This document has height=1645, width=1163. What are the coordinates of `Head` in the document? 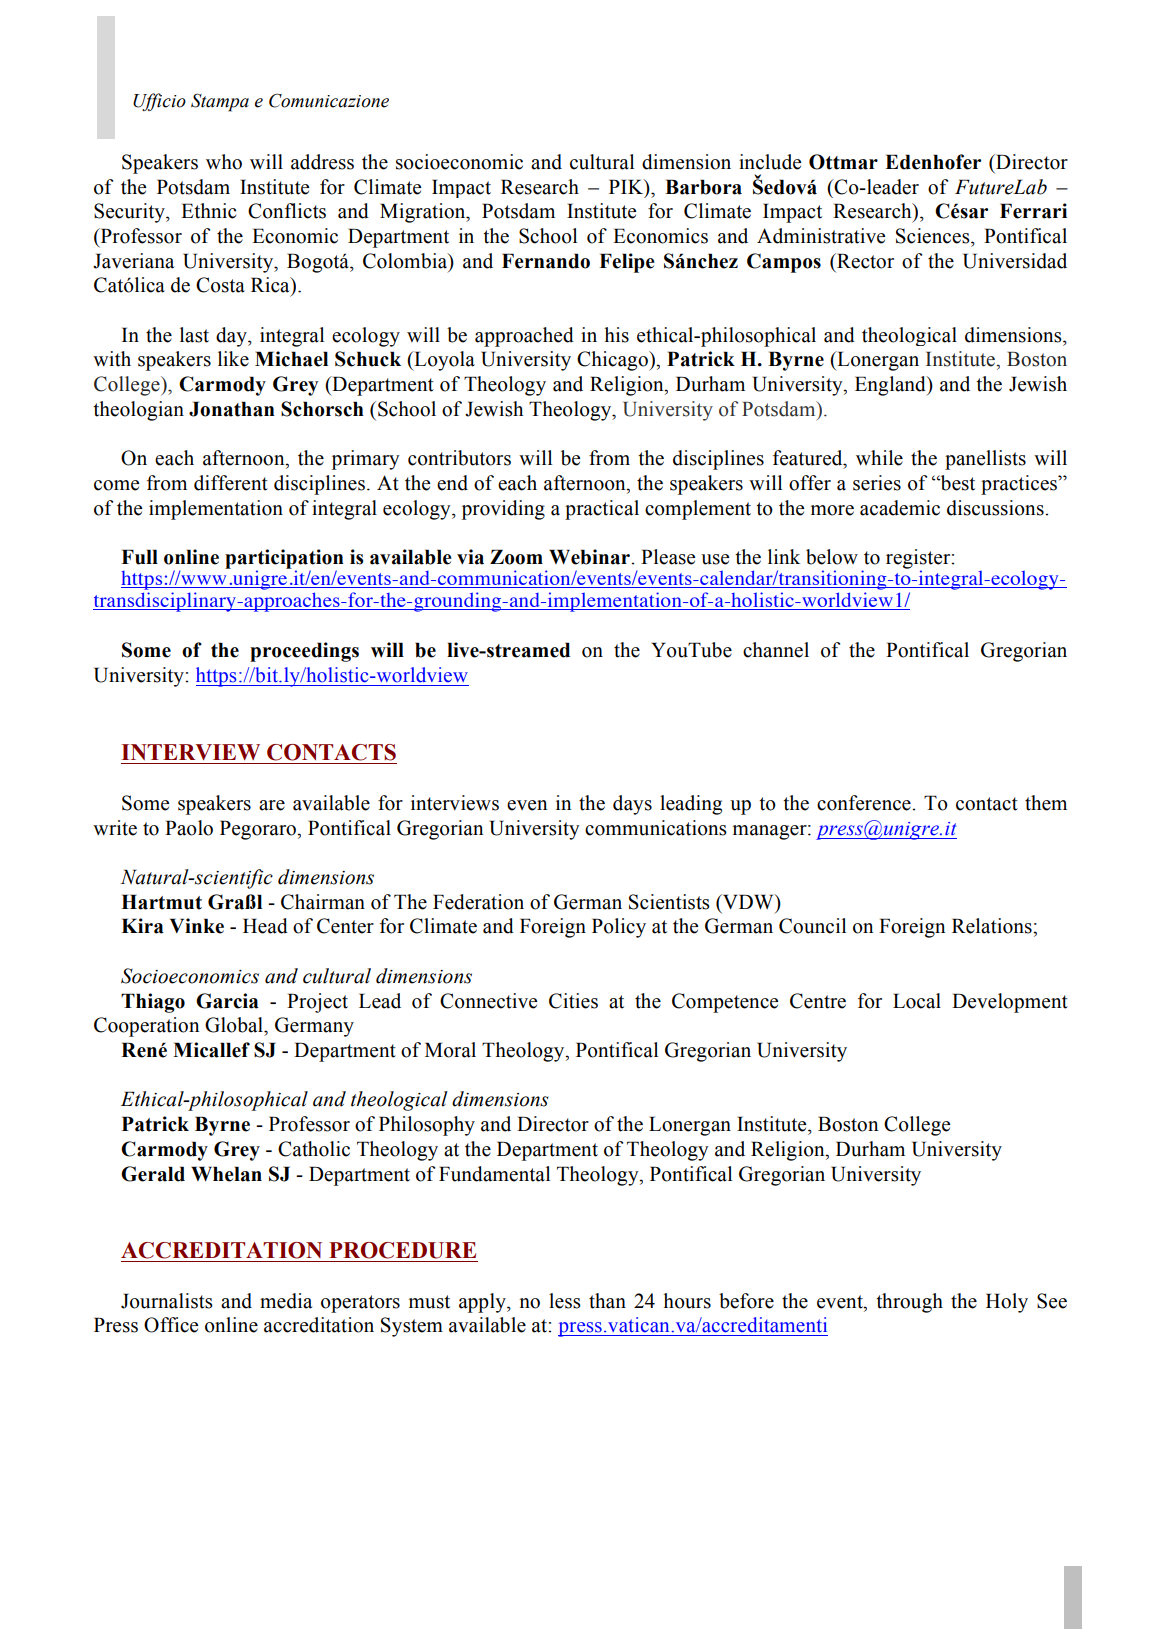 It's located at (265, 926).
